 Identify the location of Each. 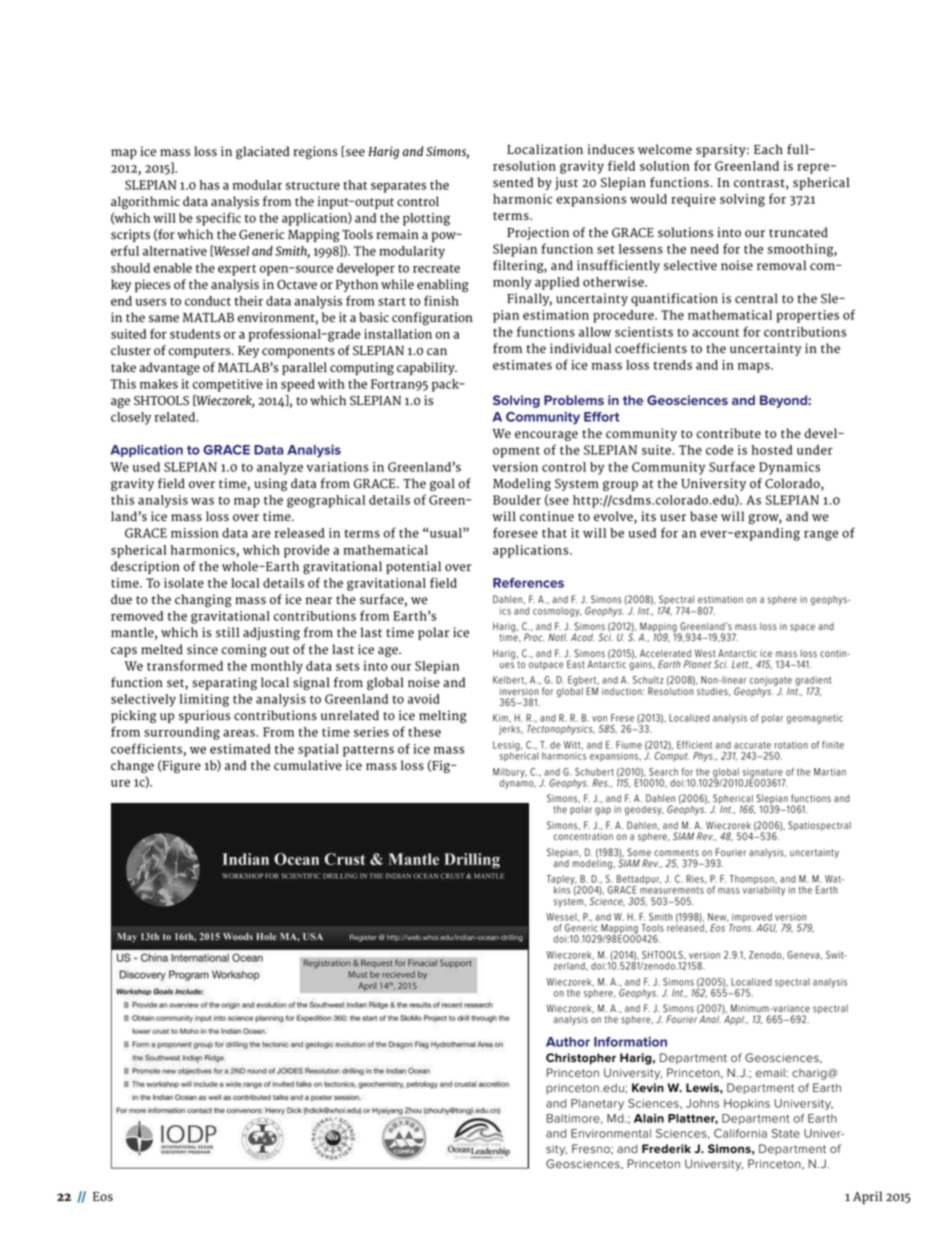
(768, 149).
